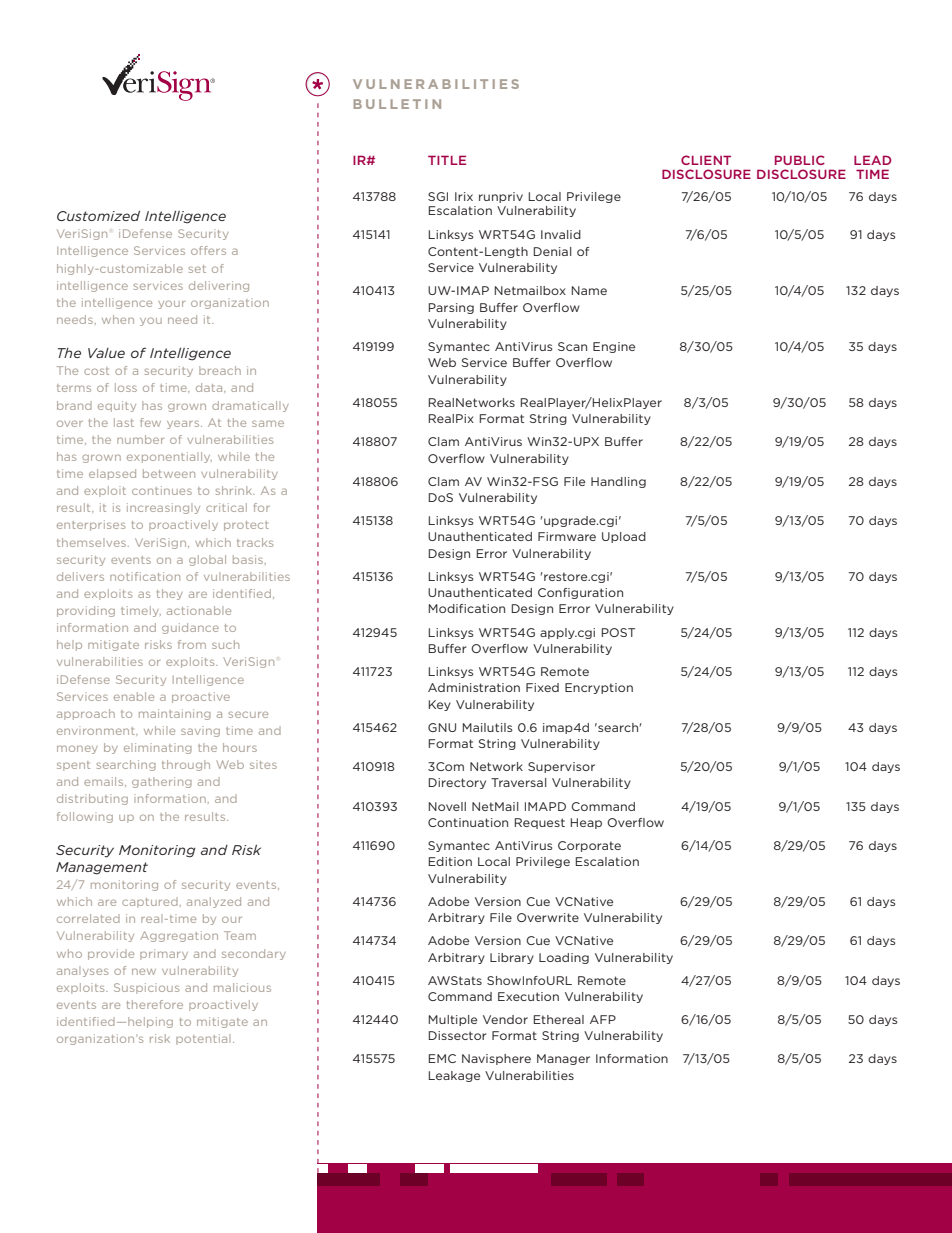 The width and height of the screenshot is (952, 1233). Describe the element at coordinates (466, 608) in the screenshot. I see `Modification` at that location.
